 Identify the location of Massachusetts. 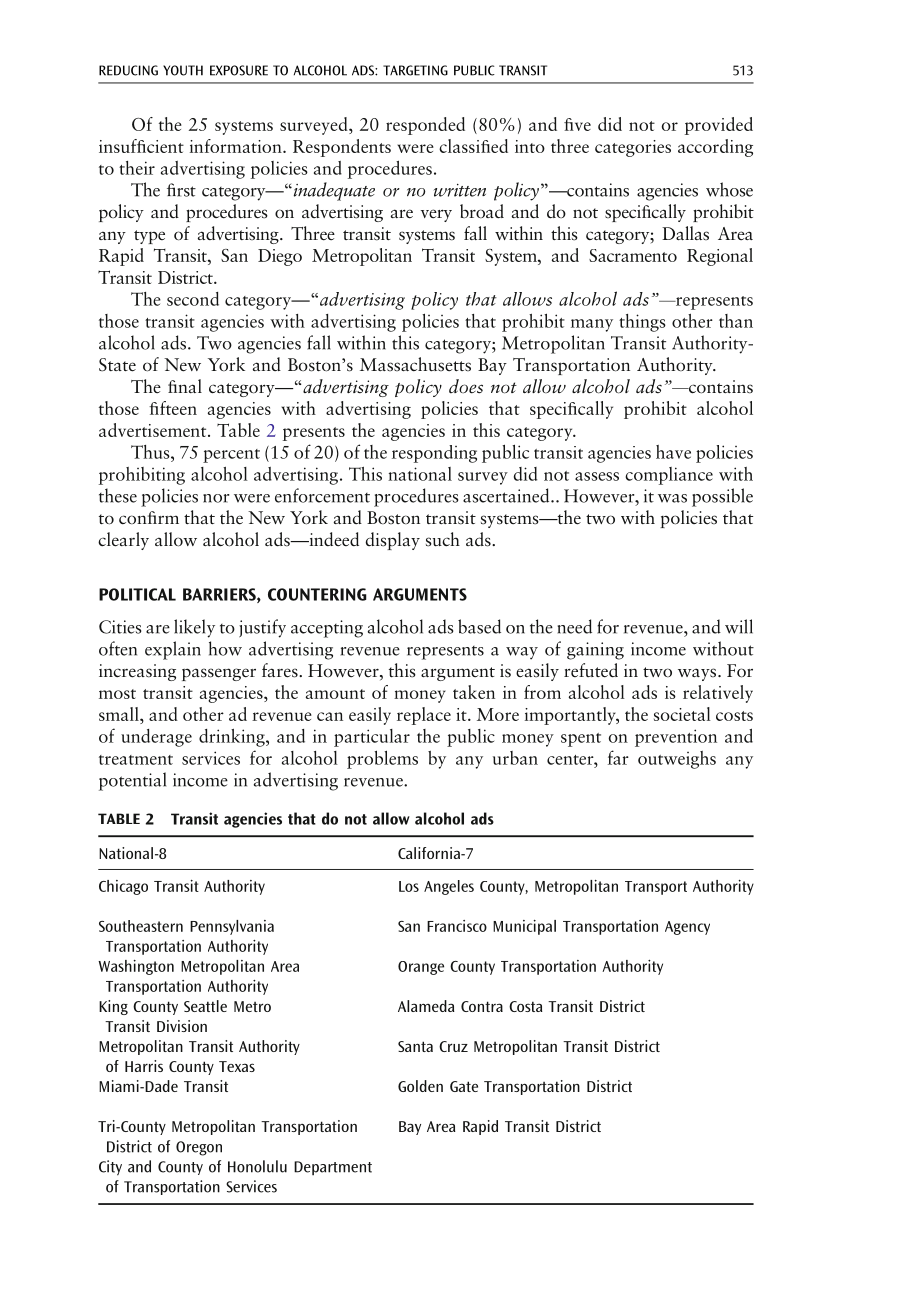
(415, 364).
